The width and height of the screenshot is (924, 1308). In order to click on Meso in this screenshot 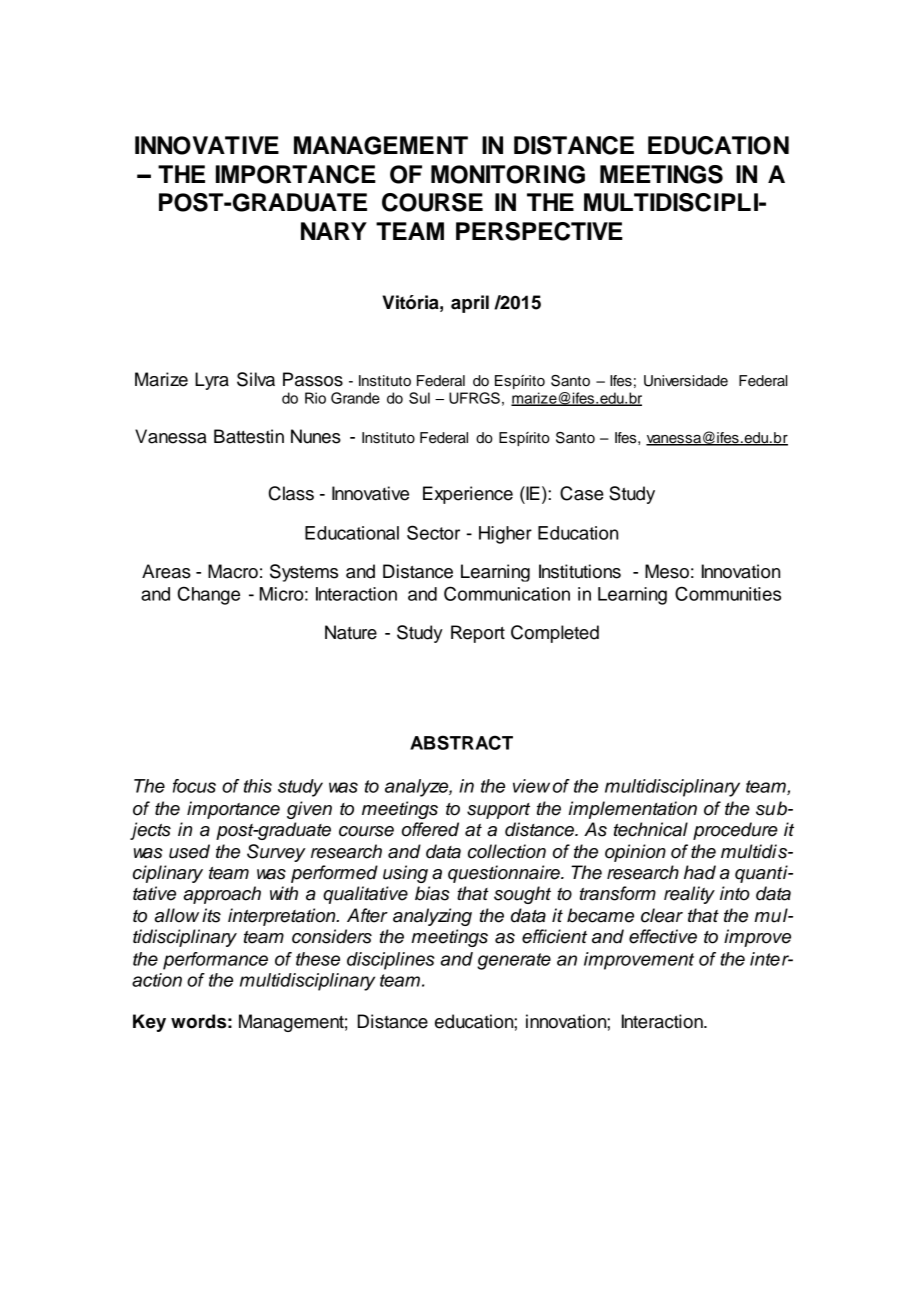, I will do `click(667, 571)`.
